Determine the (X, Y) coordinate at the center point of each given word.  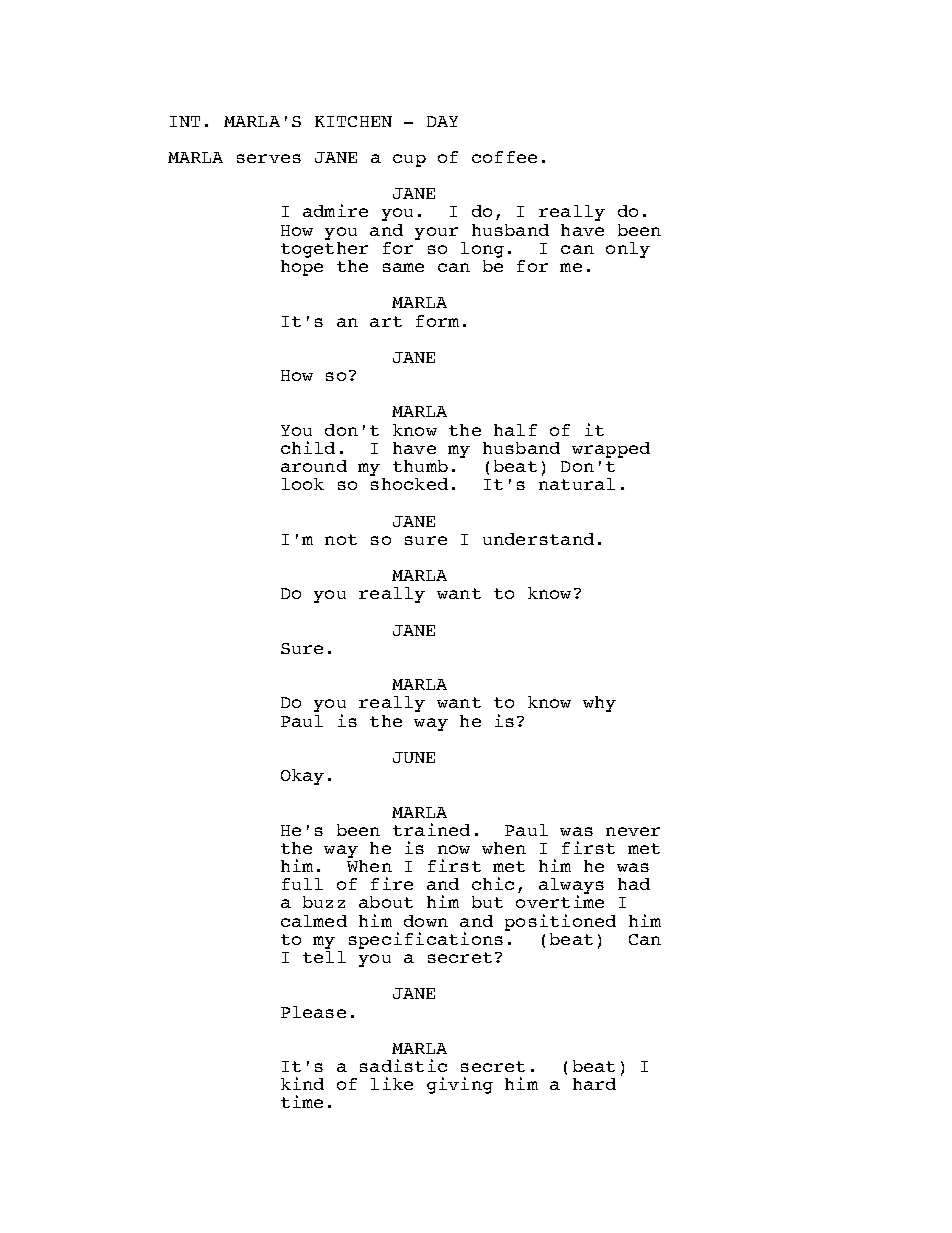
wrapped (611, 450)
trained (431, 829)
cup (409, 160)
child (308, 447)
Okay (302, 777)
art (386, 321)
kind (302, 1083)
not (341, 539)
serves (269, 158)
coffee (504, 157)
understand (538, 539)
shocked (409, 484)
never (633, 831)
